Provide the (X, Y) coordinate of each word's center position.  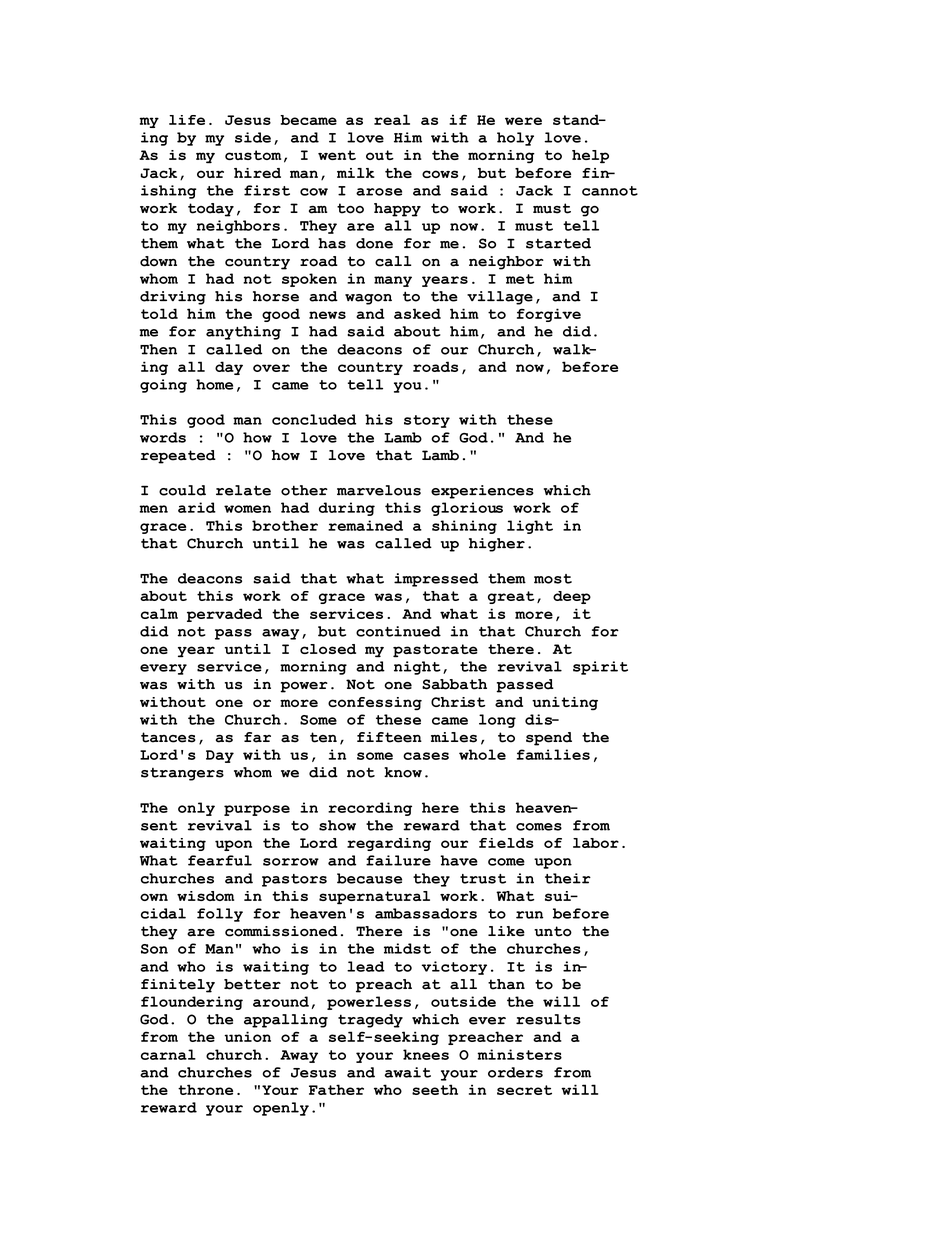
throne (205, 1089)
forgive (549, 315)
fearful (220, 860)
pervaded (224, 615)
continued (398, 631)
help (590, 157)
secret (524, 1090)
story (427, 421)
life (187, 120)
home (214, 384)
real (392, 119)
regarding (389, 844)
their (568, 878)
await (408, 1072)
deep (572, 597)
